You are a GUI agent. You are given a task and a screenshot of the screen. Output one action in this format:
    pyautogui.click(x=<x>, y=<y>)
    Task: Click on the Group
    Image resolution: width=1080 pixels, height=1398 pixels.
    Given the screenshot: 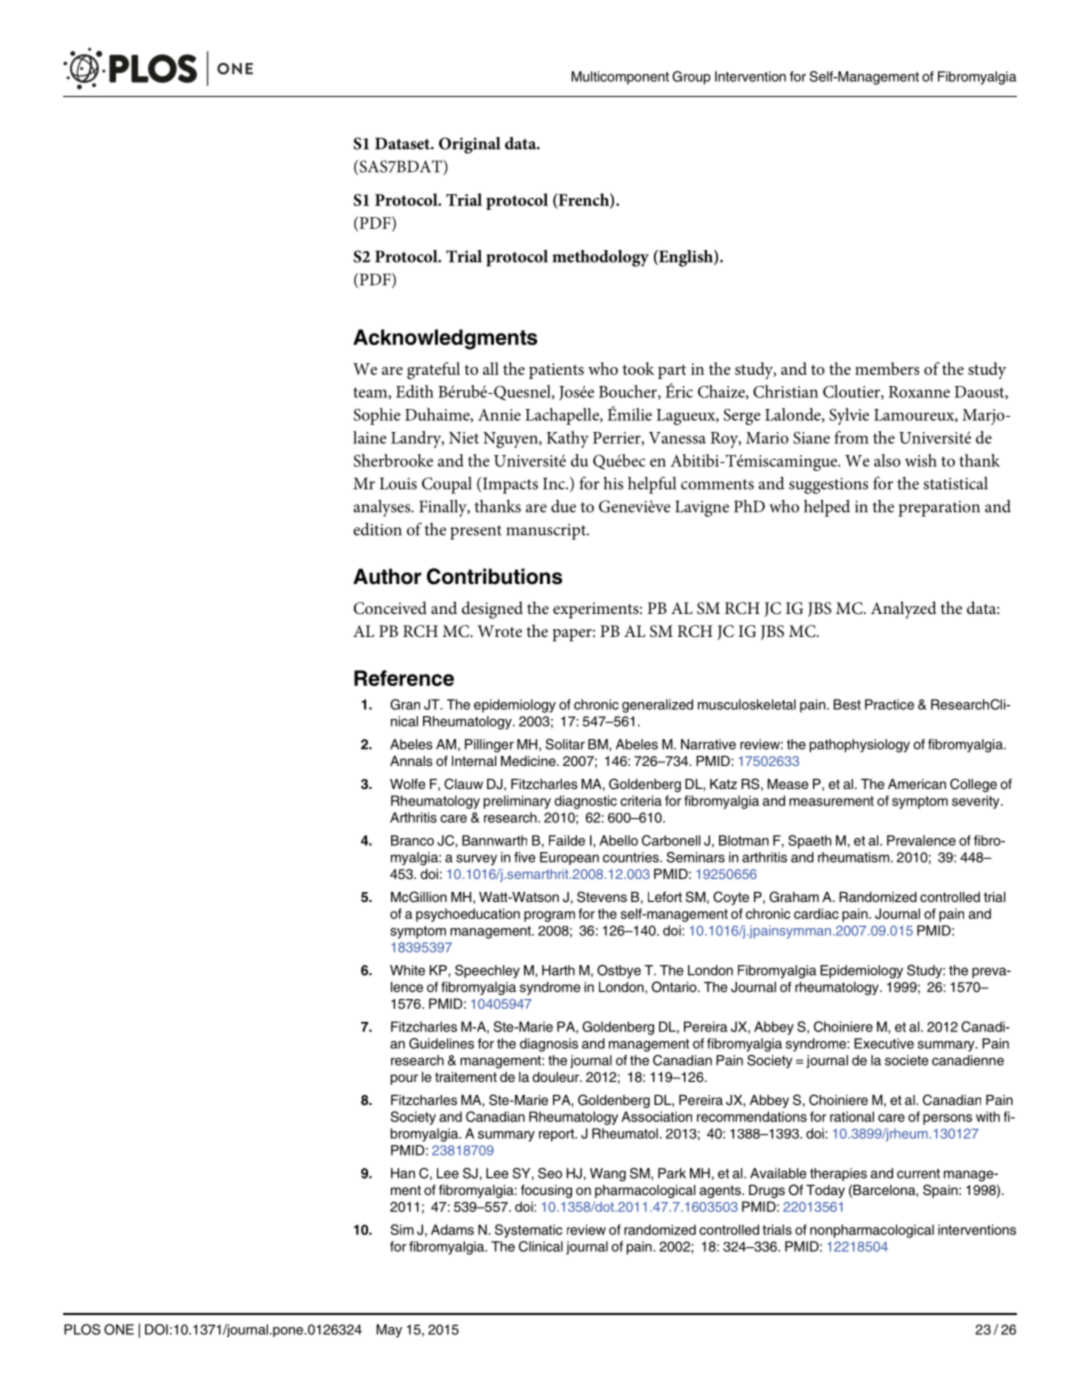 What is the action you would take?
    pyautogui.click(x=691, y=78)
